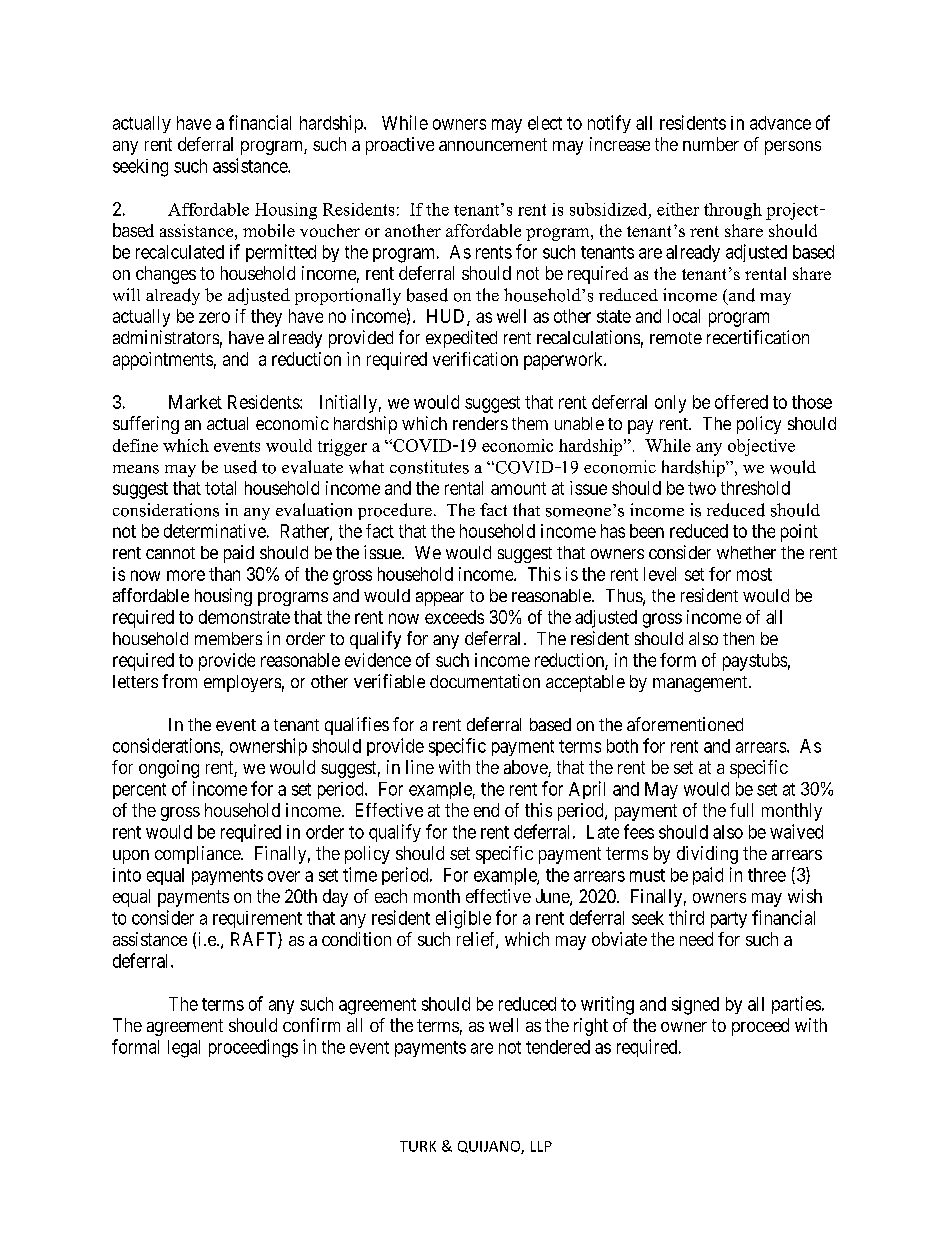 Image resolution: width=952 pixels, height=1233 pixels. Describe the element at coordinates (269, 230) in the page. I see `mobile` at that location.
